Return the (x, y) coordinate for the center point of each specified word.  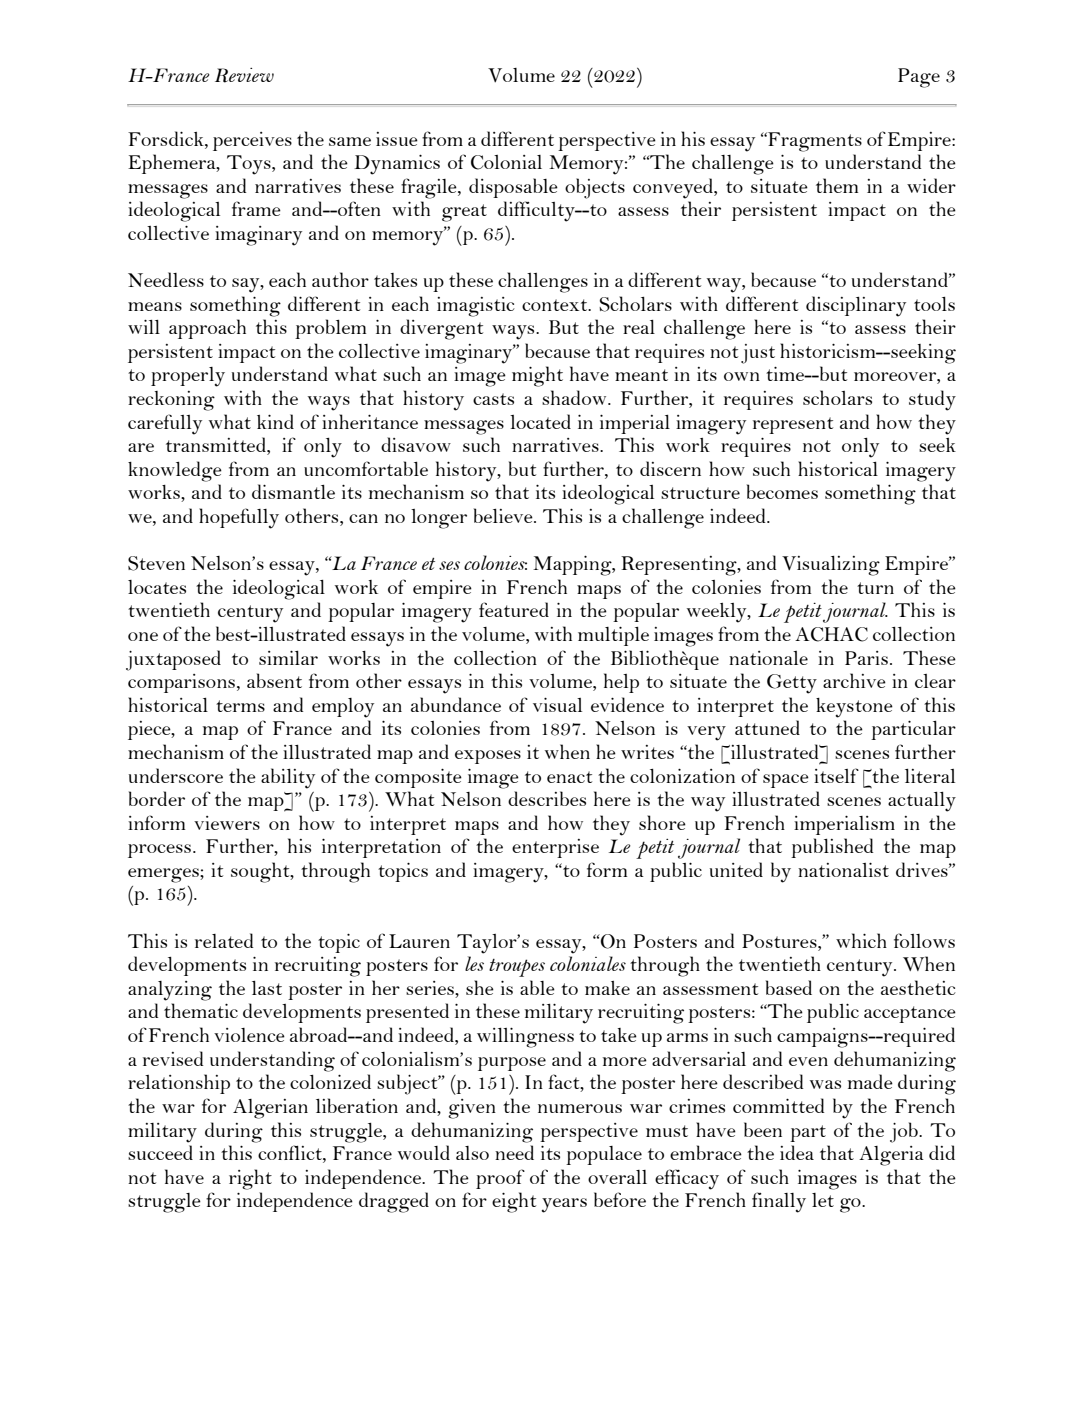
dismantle (293, 491)
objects (595, 188)
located (540, 421)
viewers (227, 823)
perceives (252, 141)
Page (919, 78)
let (823, 1200)
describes (547, 798)
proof (500, 1179)
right (250, 1179)
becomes (782, 491)
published (832, 848)
